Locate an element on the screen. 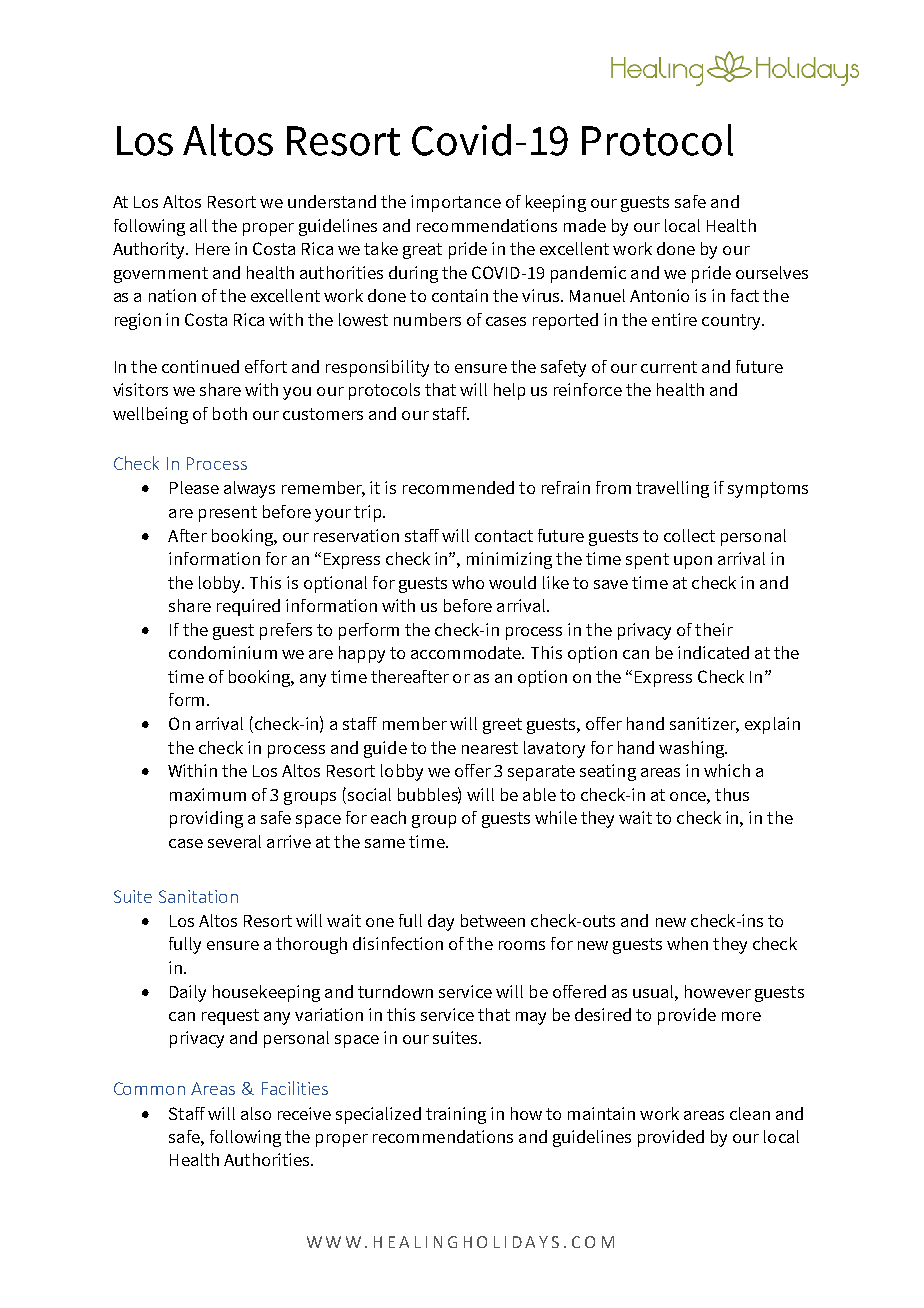 The height and width of the screenshot is (1308, 924). between is located at coordinates (493, 920).
